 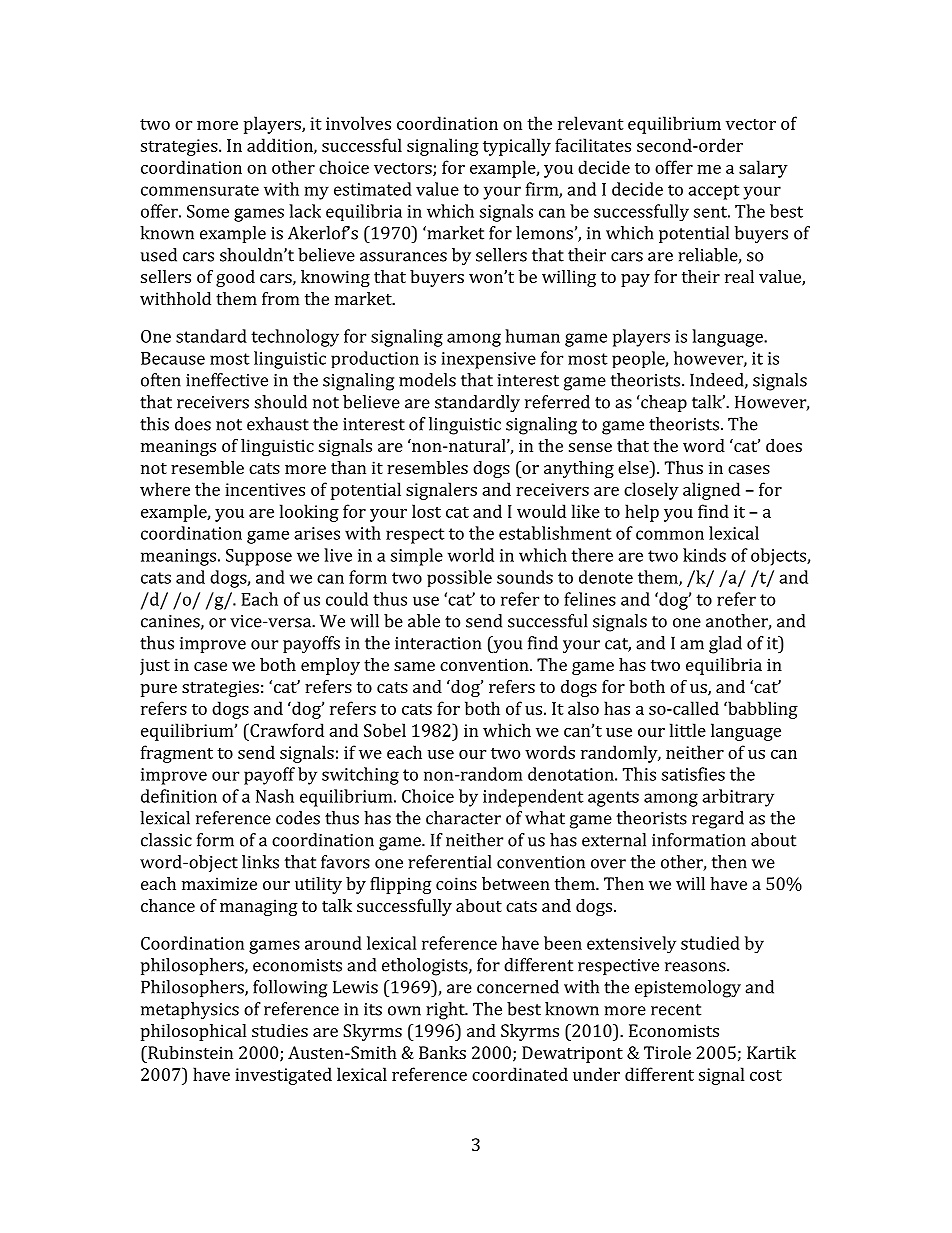 What do you see at coordinates (517, 147) in the page?
I see `typically` at bounding box center [517, 147].
